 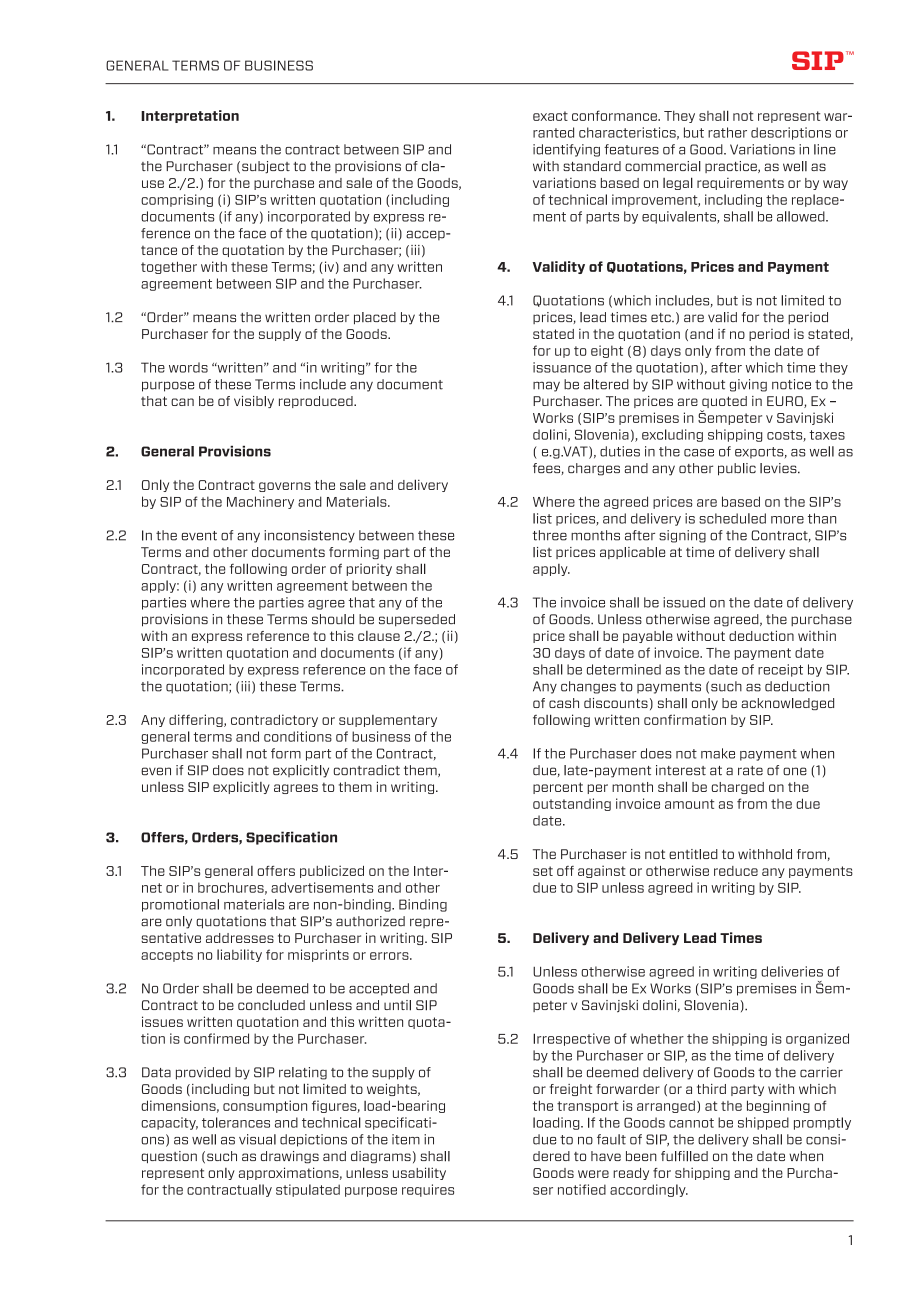 I want to click on exact, so click(x=550, y=116).
